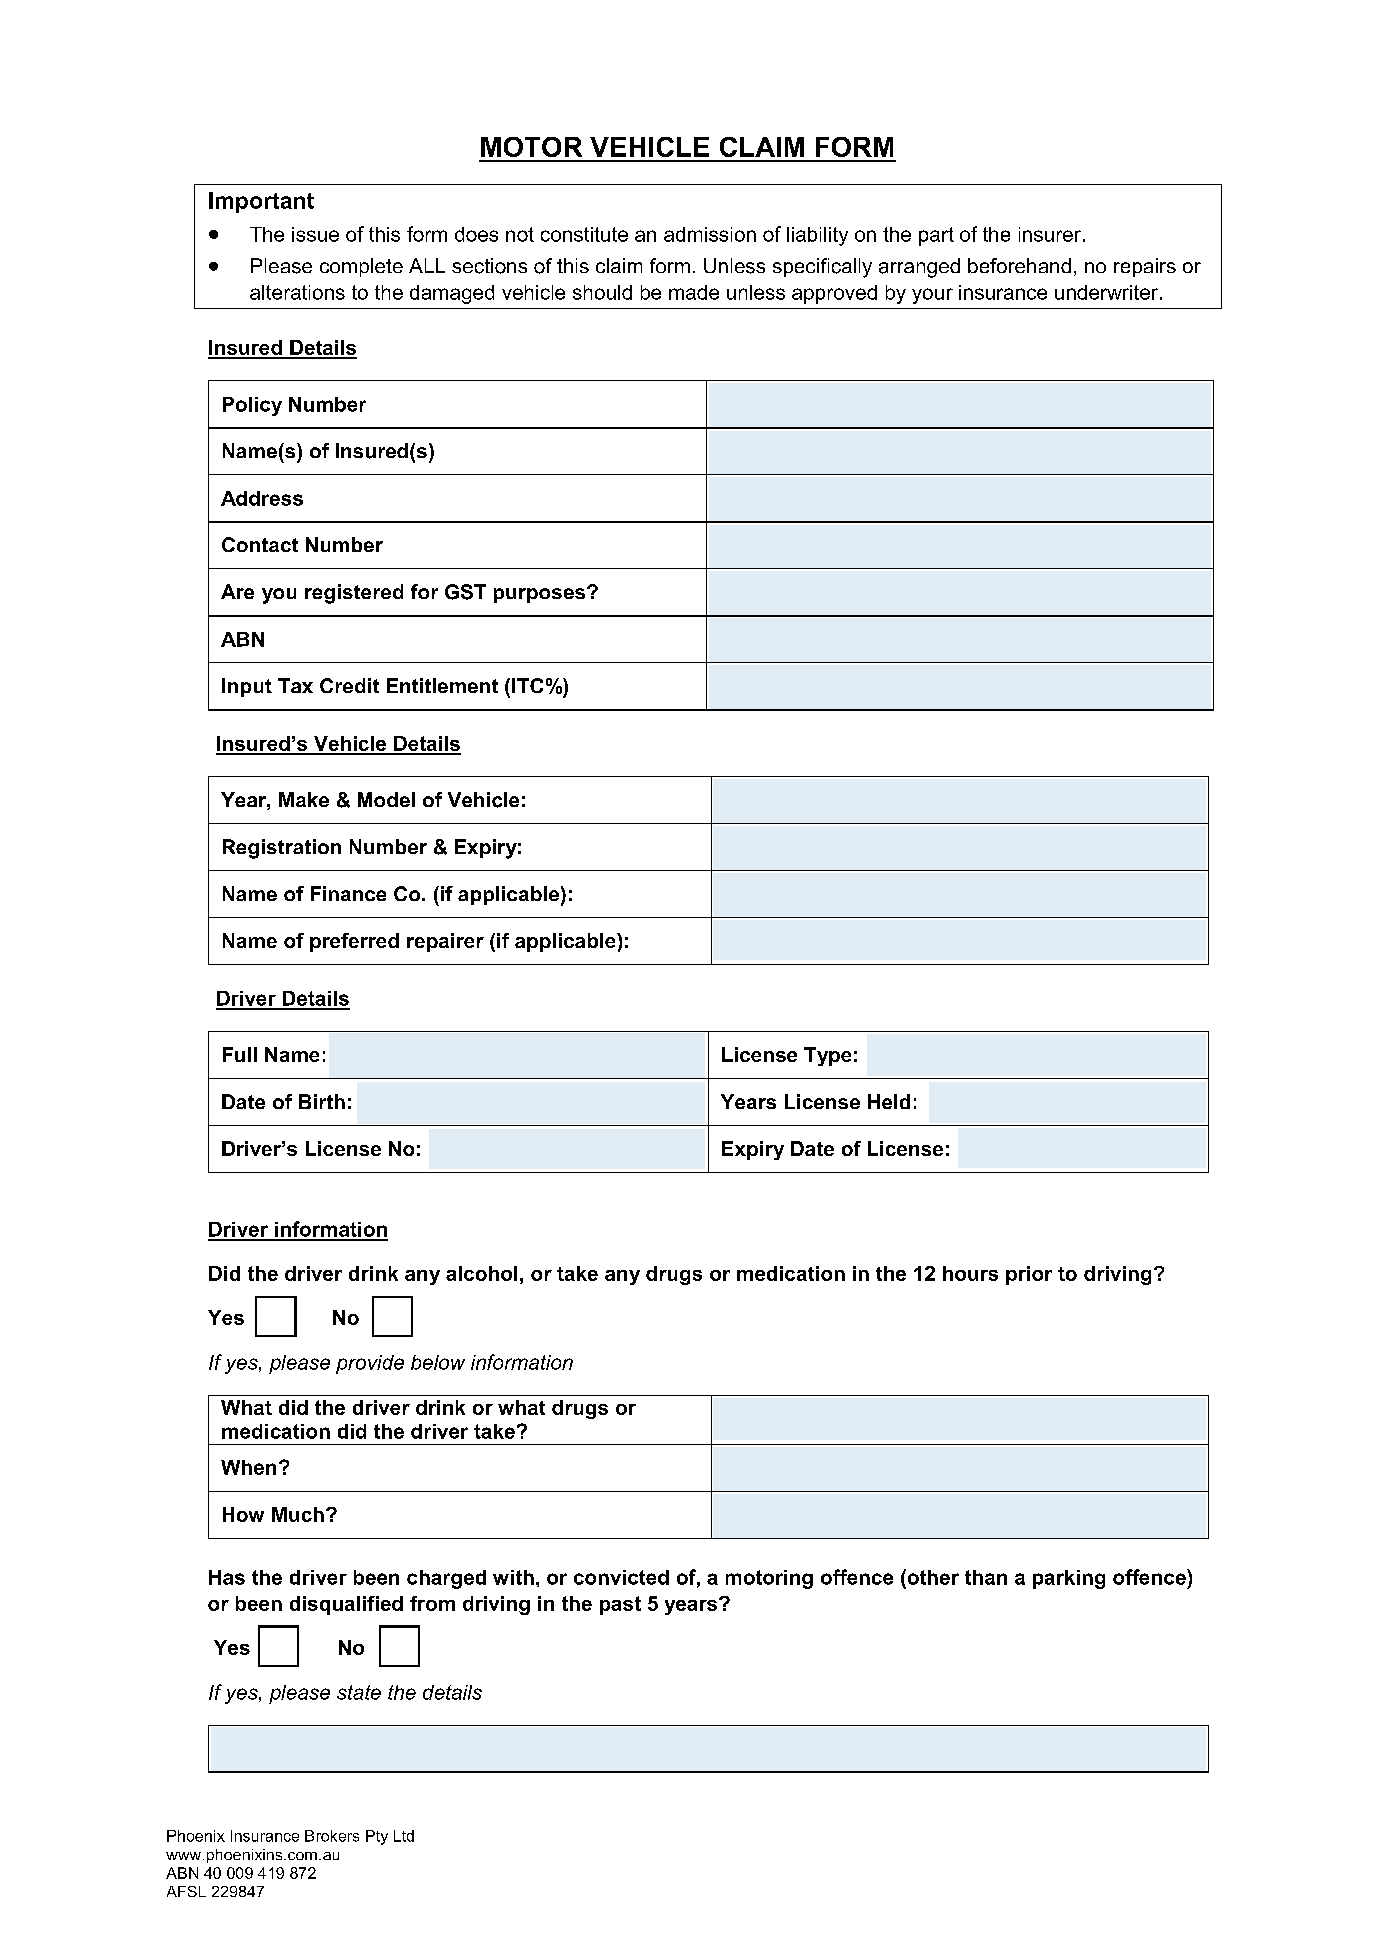 The height and width of the screenshot is (1945, 1375). Describe the element at coordinates (621, 1577) in the screenshot. I see `convicted` at that location.
